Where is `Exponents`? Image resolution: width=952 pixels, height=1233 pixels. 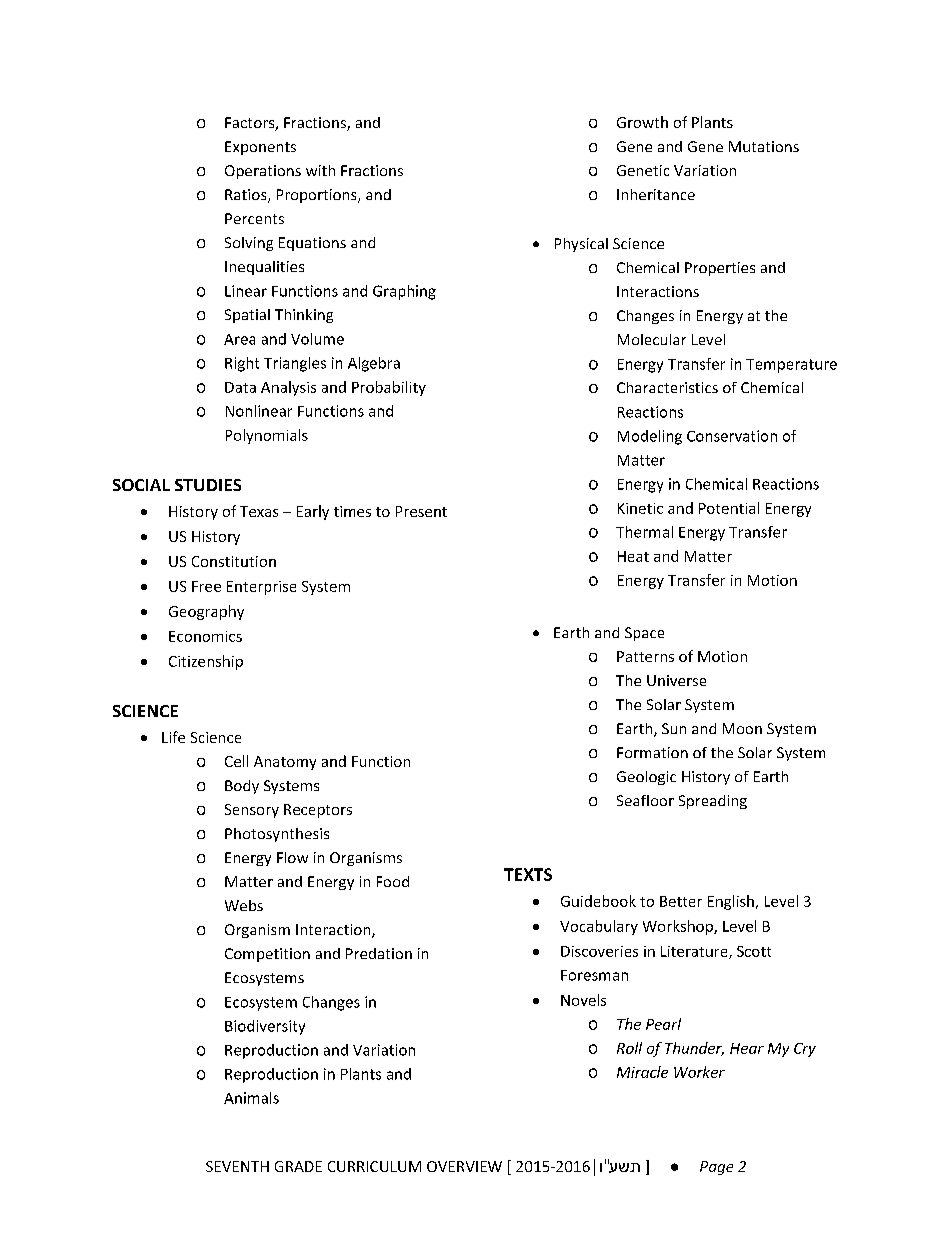
Exponents is located at coordinates (260, 148).
